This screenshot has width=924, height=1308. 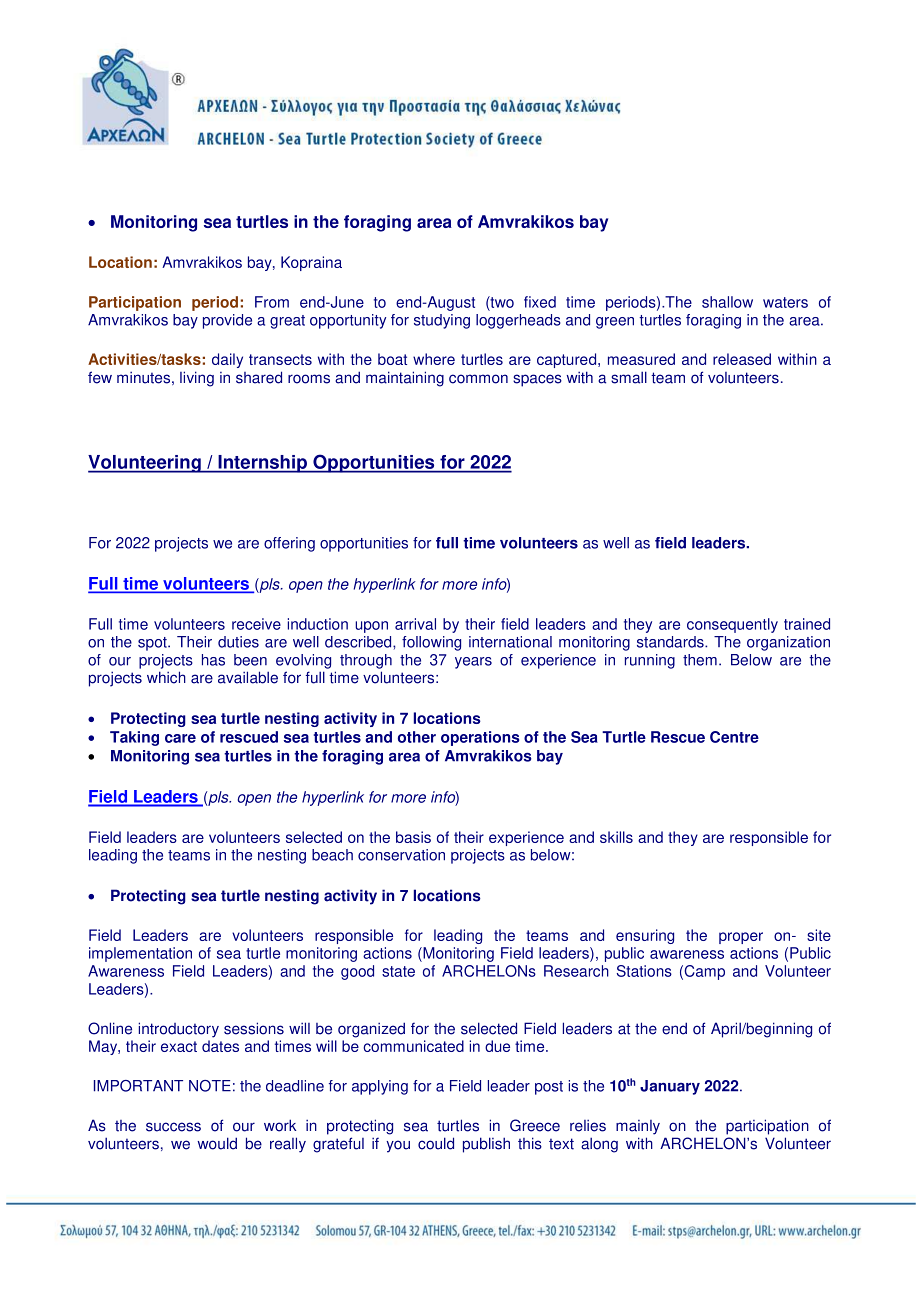 What do you see at coordinates (227, 321) in the screenshot?
I see `provide` at bounding box center [227, 321].
